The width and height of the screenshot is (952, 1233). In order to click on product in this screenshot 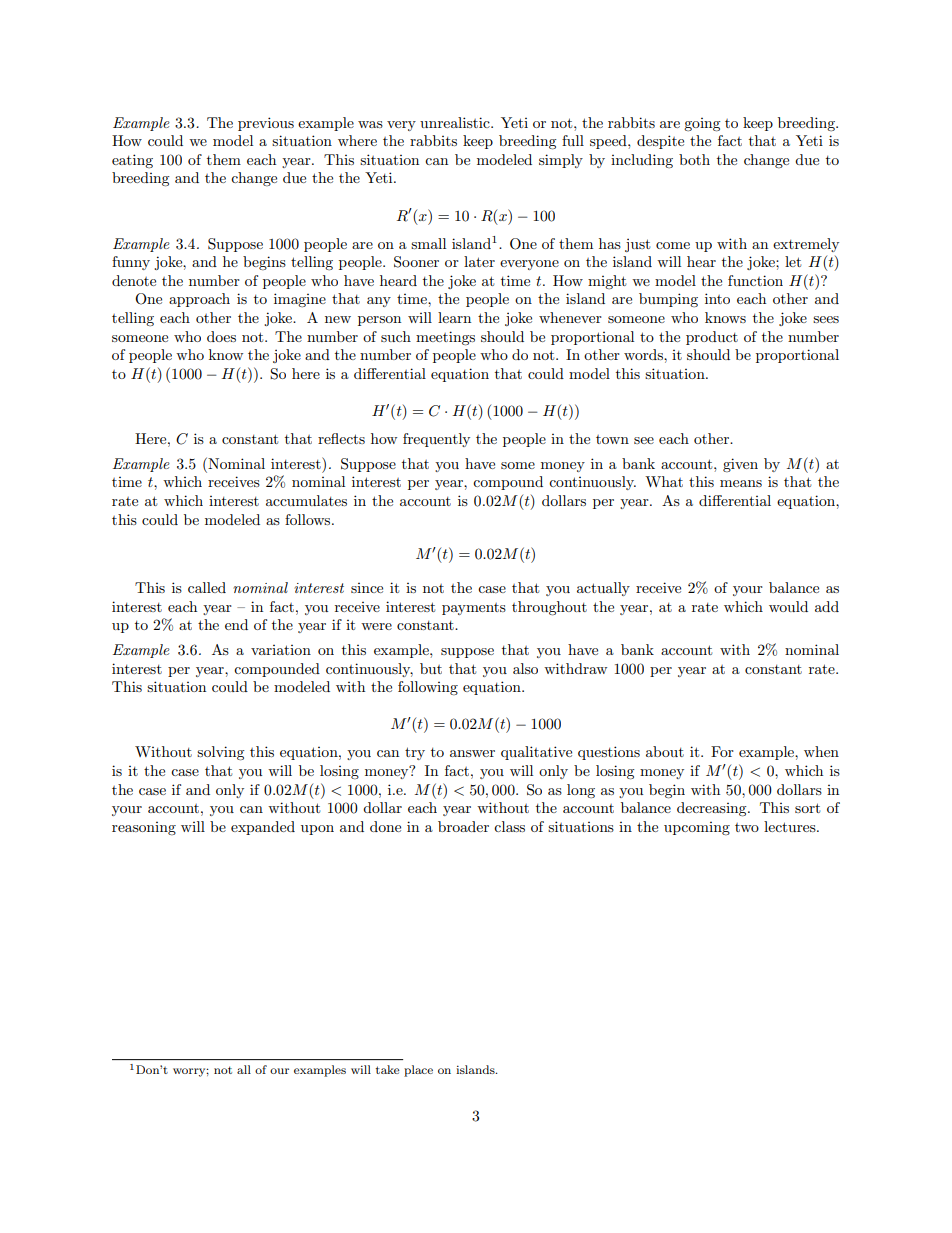, I will do `click(712, 338)`.
